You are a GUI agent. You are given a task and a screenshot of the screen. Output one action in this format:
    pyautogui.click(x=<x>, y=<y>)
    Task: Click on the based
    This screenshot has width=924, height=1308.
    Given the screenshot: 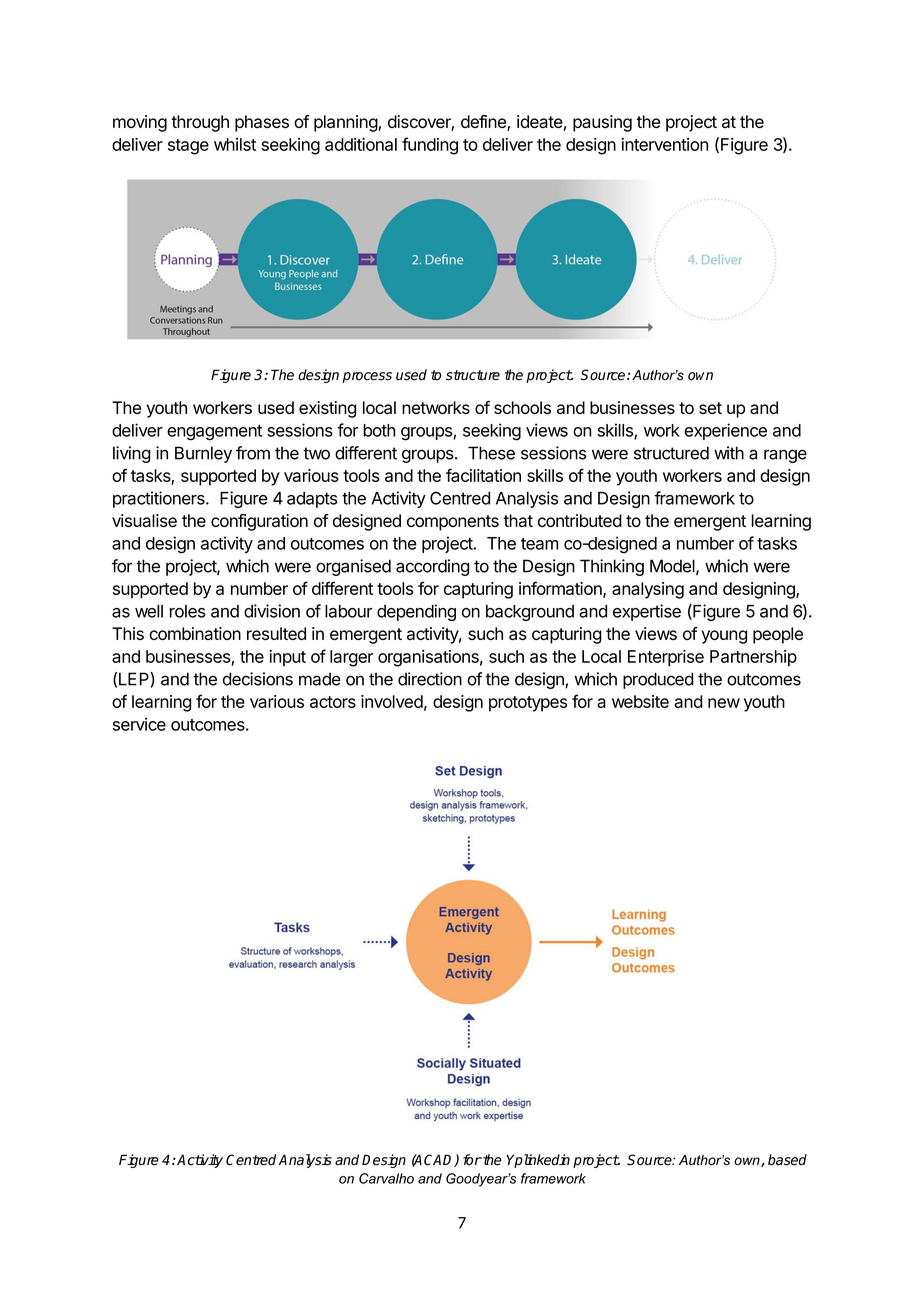 What is the action you would take?
    pyautogui.click(x=787, y=1160)
